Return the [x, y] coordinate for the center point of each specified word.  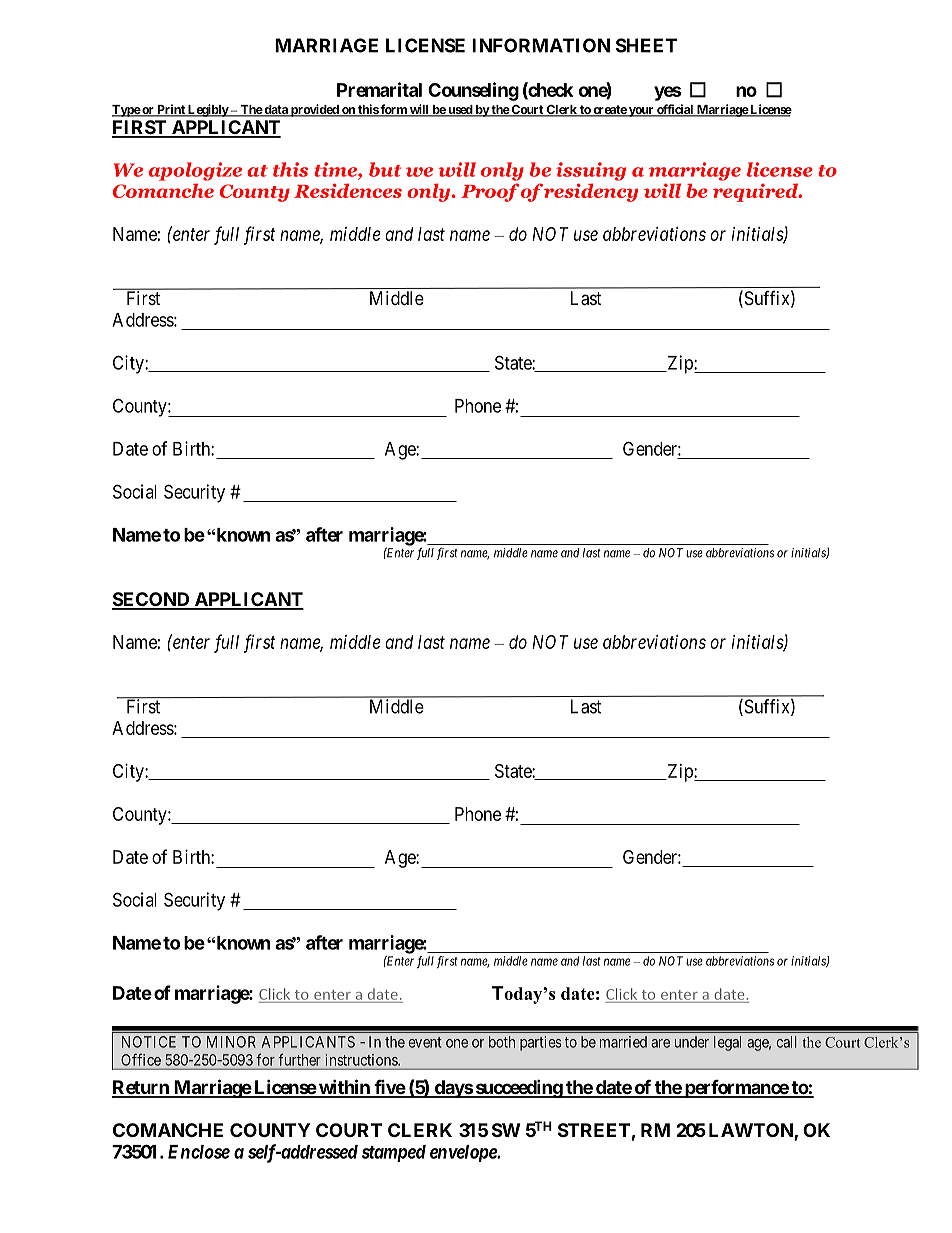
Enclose [199, 1152]
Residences [348, 190]
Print [171, 110]
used [460, 111]
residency [590, 192]
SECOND [152, 600]
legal [727, 1043]
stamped [394, 1153]
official [675, 110]
